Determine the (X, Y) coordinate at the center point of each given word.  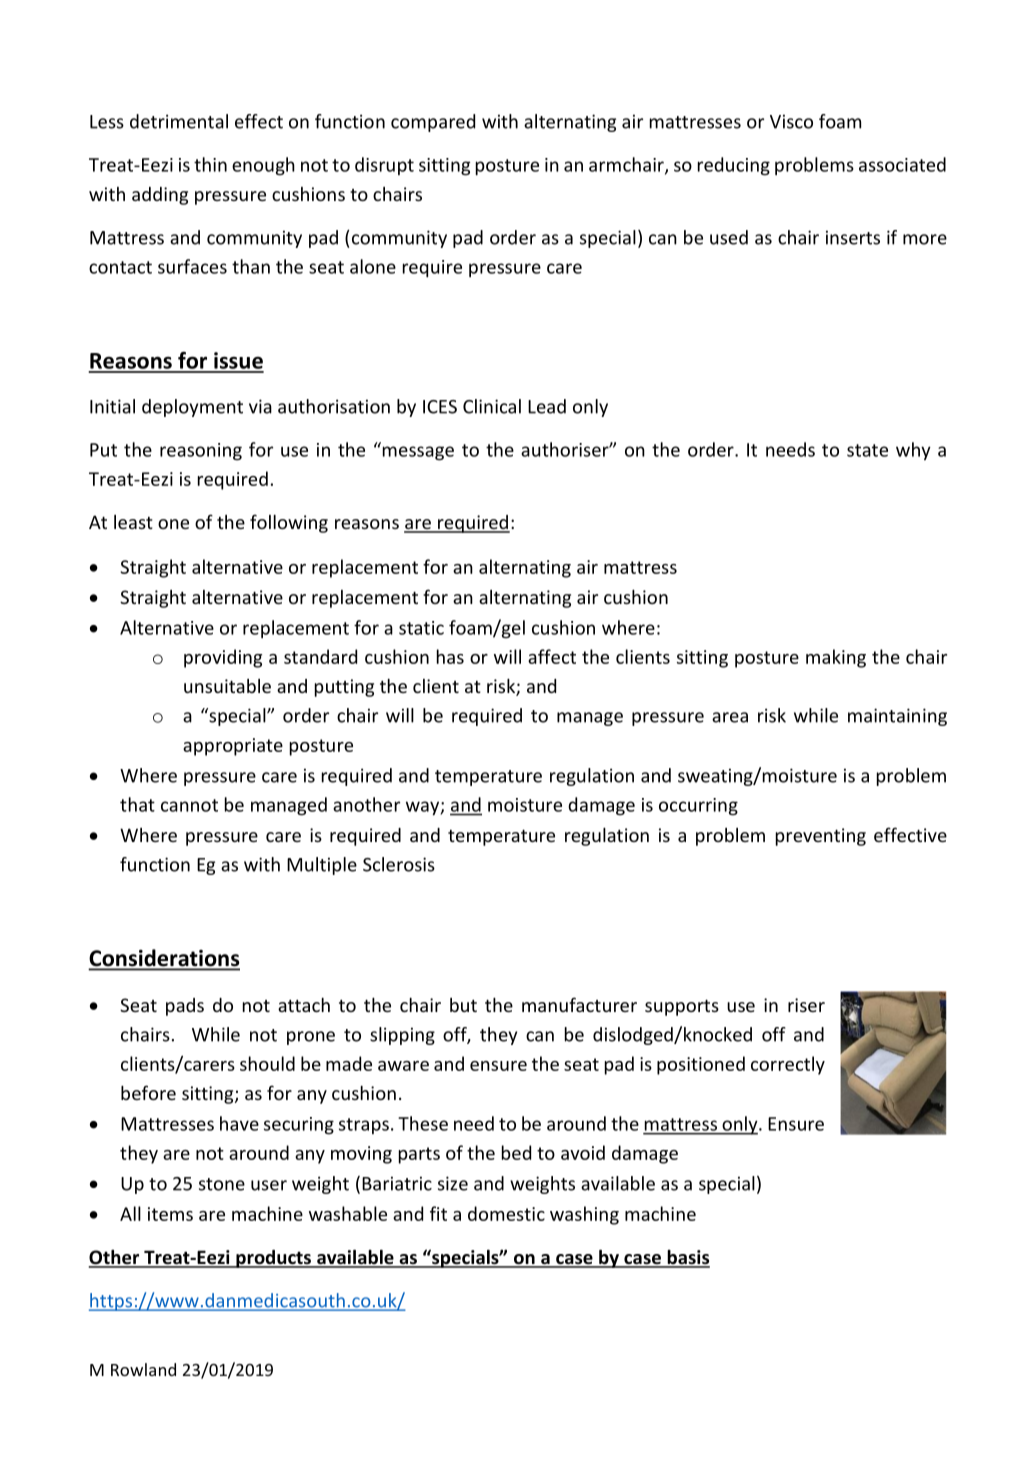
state (867, 450)
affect (552, 656)
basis (687, 1258)
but (463, 1005)
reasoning (201, 452)
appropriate (233, 747)
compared (433, 123)
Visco (791, 121)
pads (185, 1007)
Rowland (143, 1369)
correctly (788, 1065)
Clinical (492, 406)
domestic (506, 1213)
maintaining (897, 717)
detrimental (179, 121)
